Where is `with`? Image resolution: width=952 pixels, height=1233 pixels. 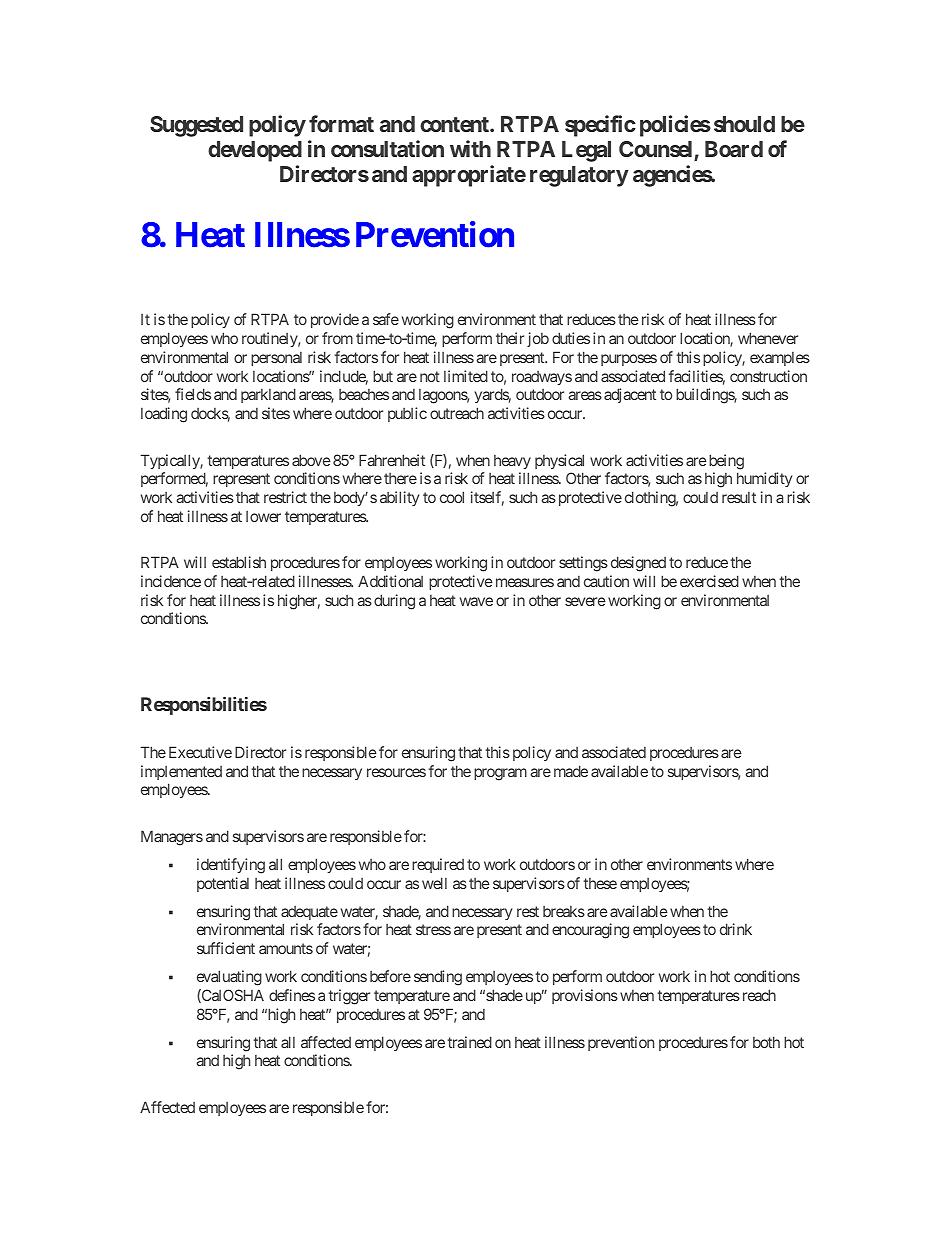
with is located at coordinates (470, 148).
